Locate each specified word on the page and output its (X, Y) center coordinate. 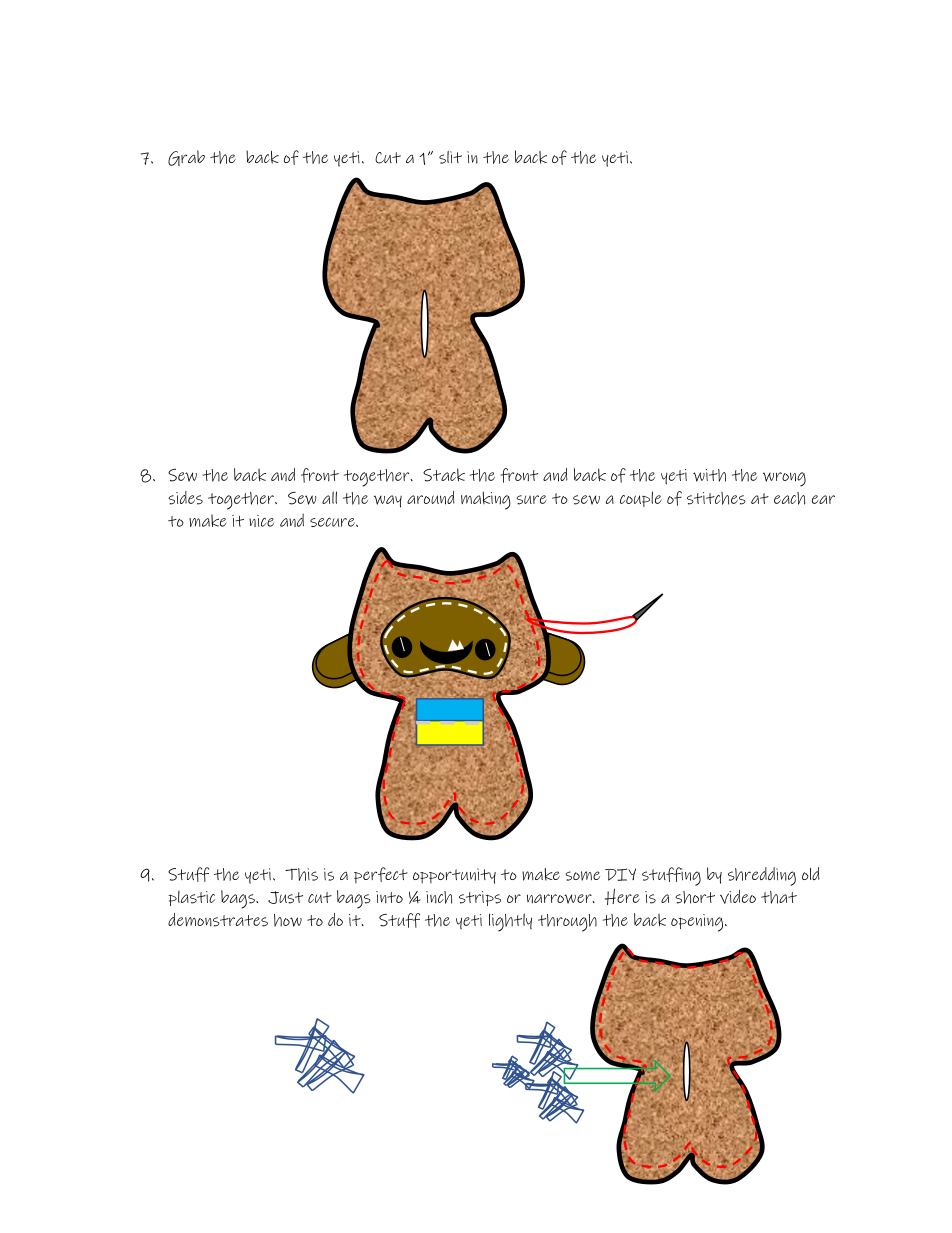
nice (261, 521)
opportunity (454, 876)
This (301, 874)
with (709, 475)
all (329, 497)
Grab (186, 158)
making (486, 500)
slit (450, 157)
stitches (716, 498)
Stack (444, 475)
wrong (784, 479)
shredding (762, 876)
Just (285, 897)
